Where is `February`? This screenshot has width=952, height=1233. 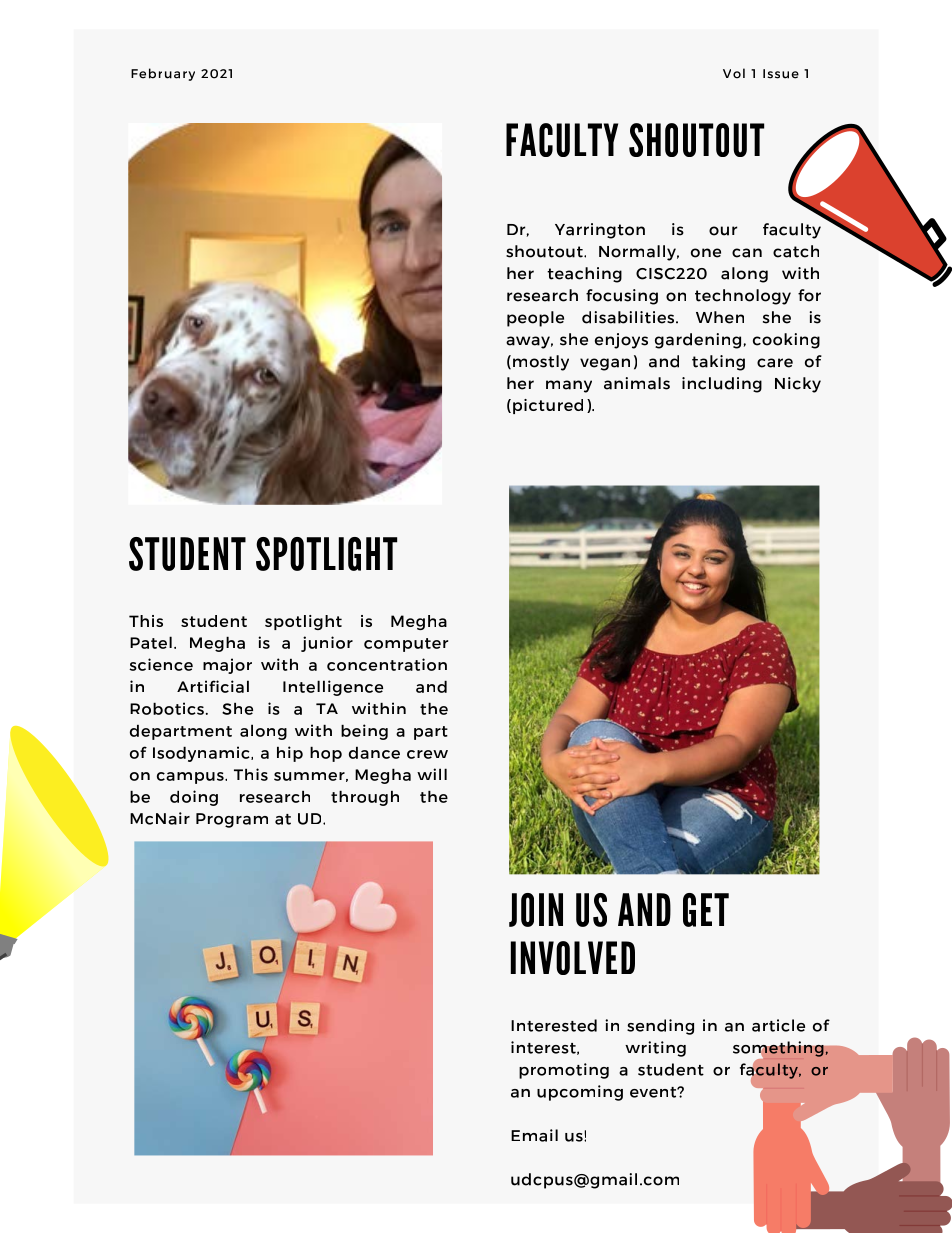 February is located at coordinates (163, 74).
